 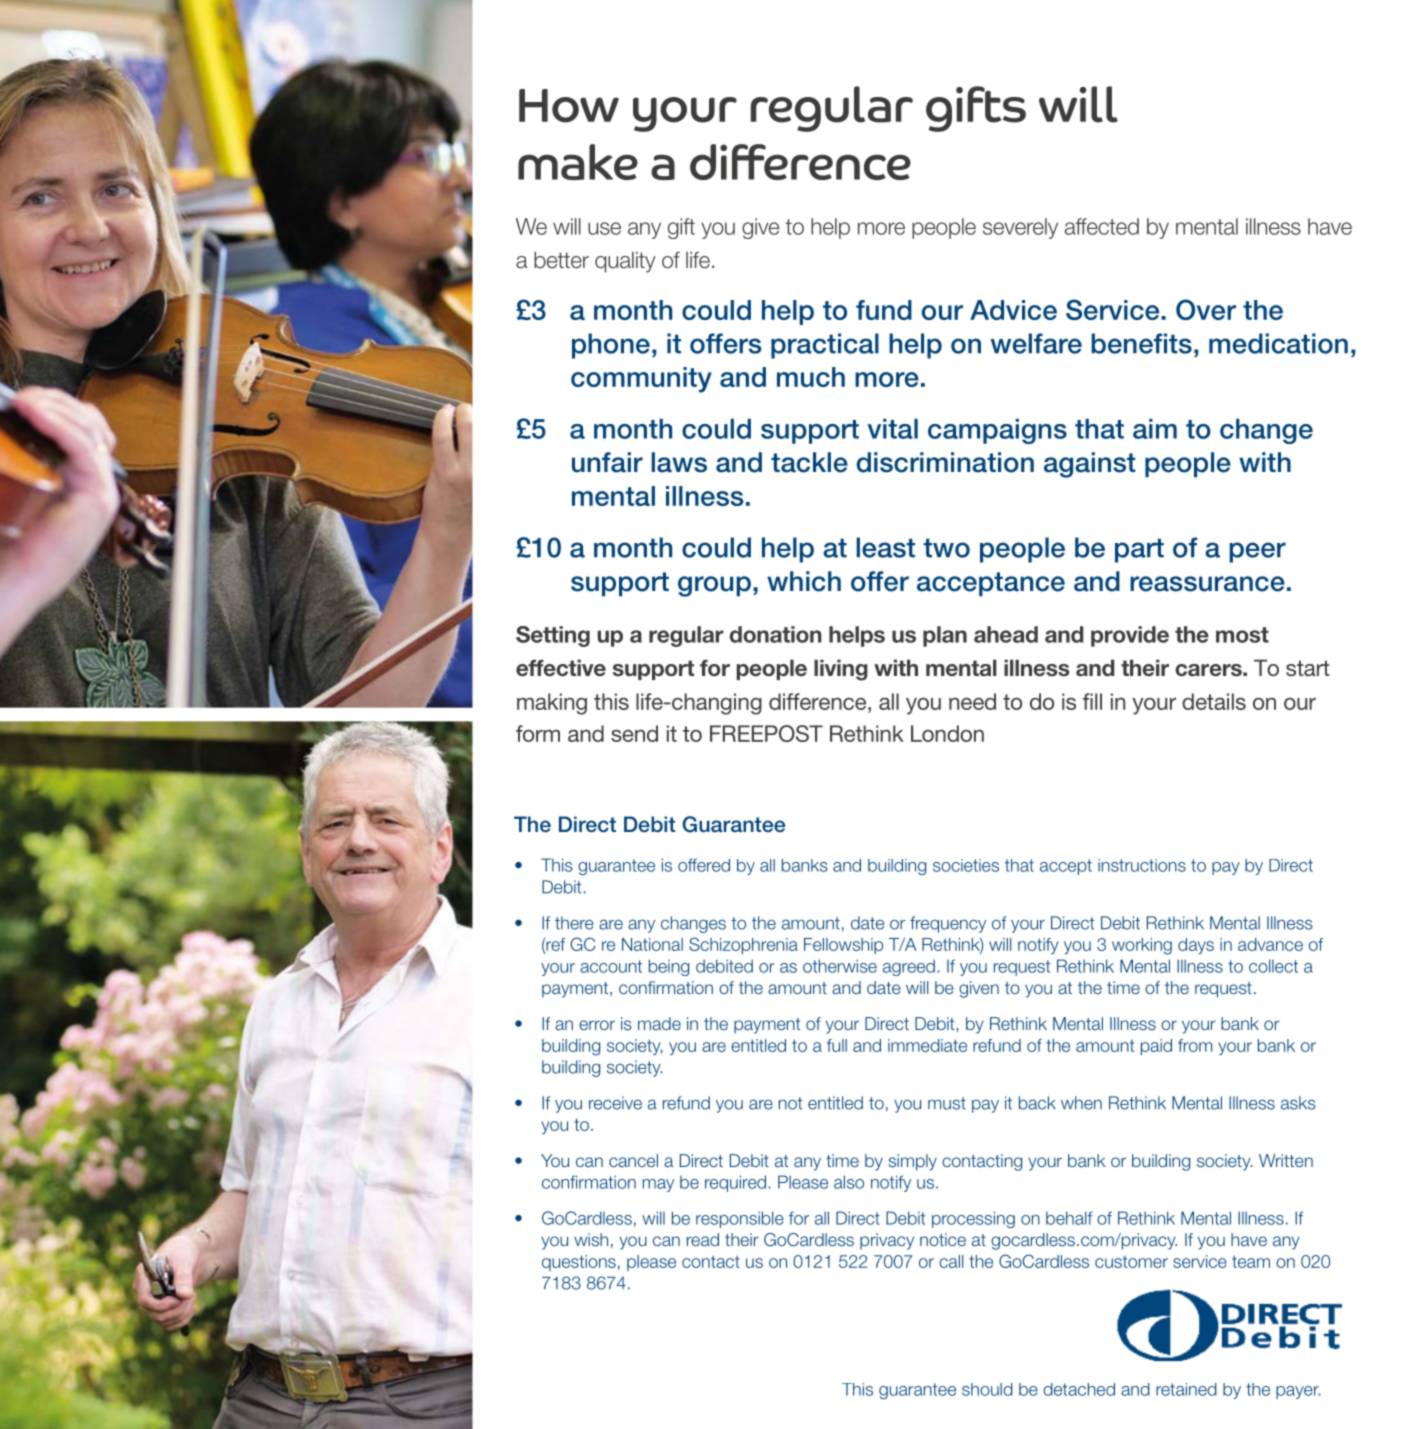 What do you see at coordinates (1196, 946) in the document?
I see `days` at bounding box center [1196, 946].
